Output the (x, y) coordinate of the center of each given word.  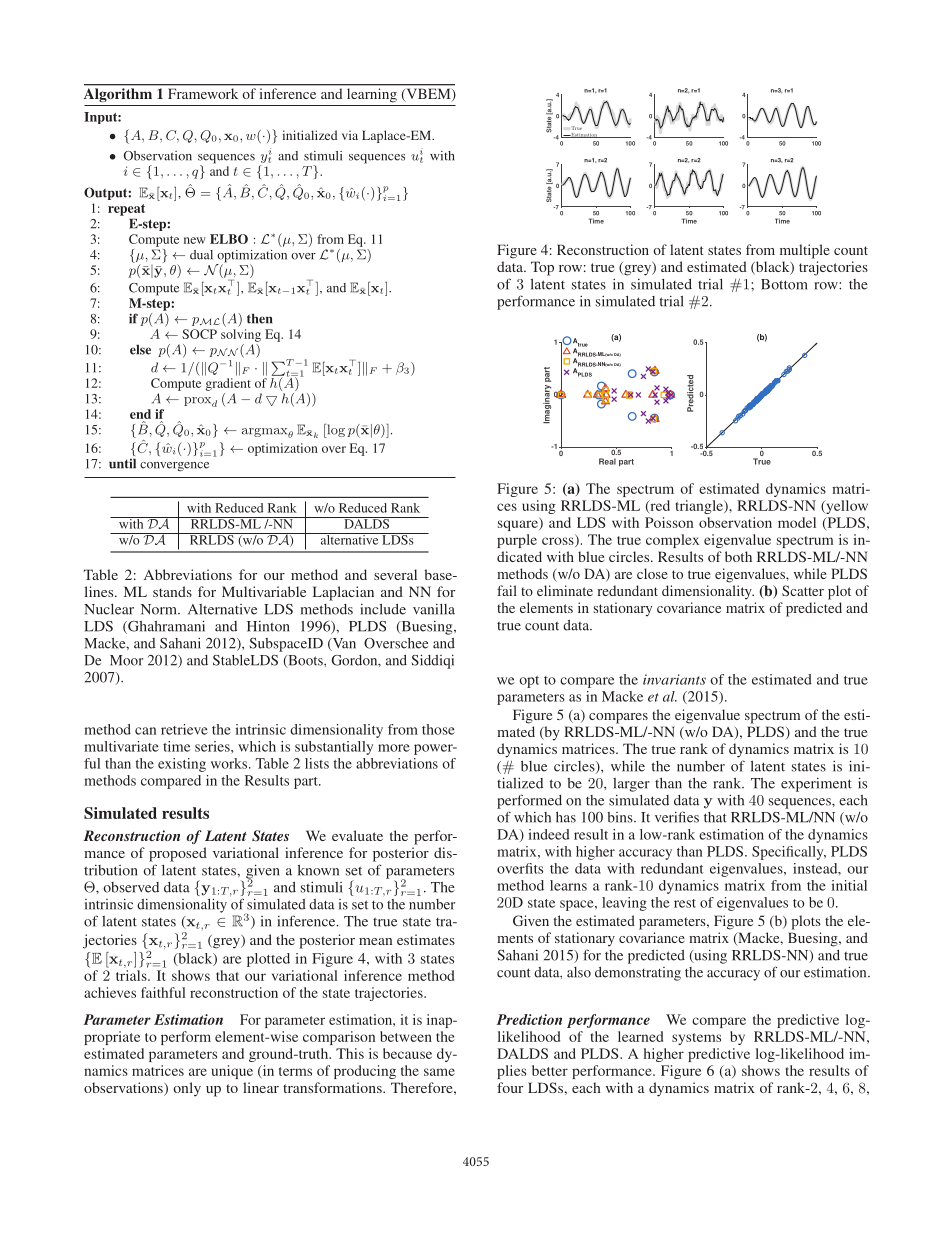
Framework (203, 94)
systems (696, 1039)
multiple (805, 251)
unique (232, 1072)
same (439, 1072)
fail (507, 590)
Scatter (803, 590)
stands (172, 591)
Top (542, 268)
